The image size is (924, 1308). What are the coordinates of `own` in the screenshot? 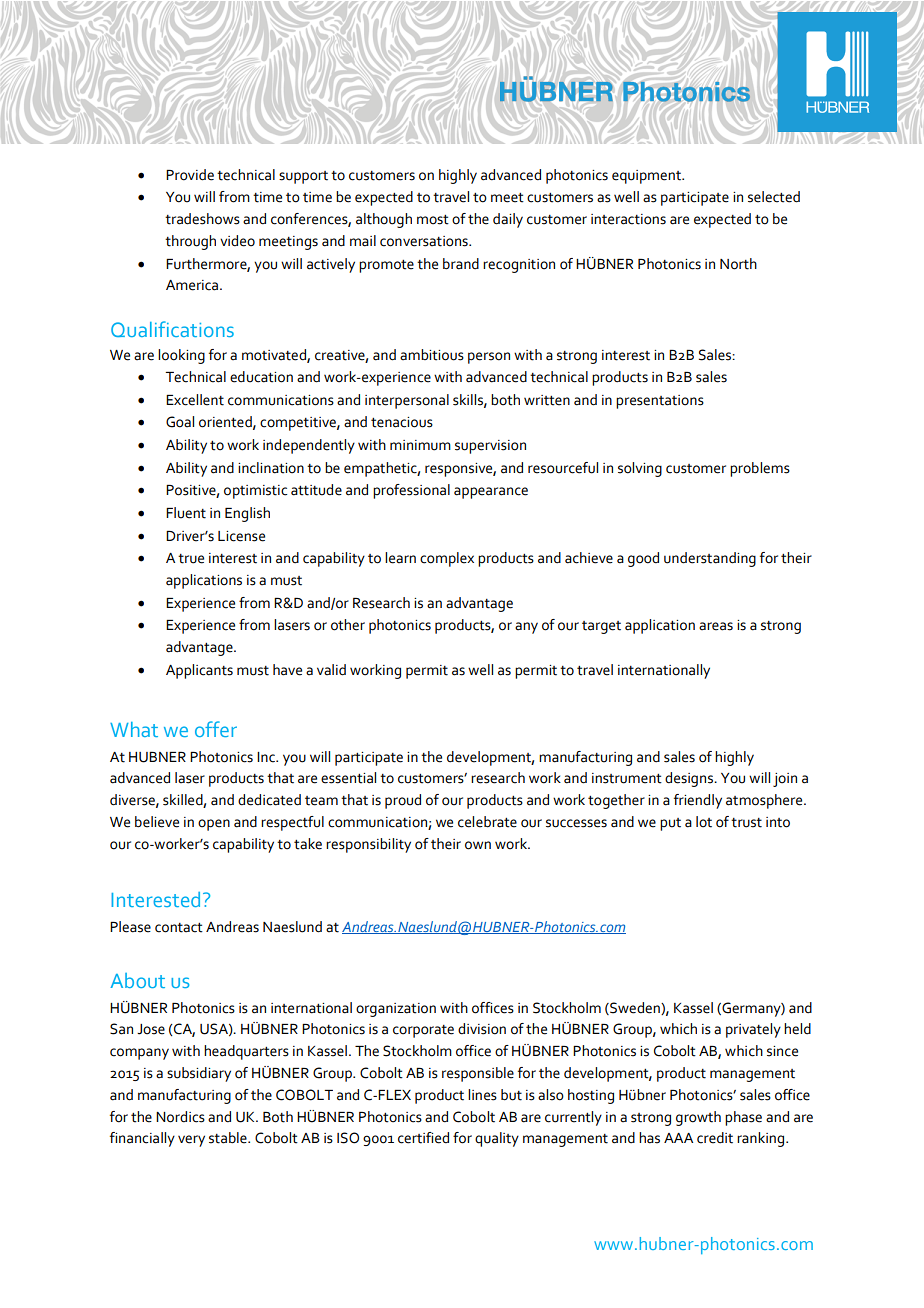 It's located at (478, 845).
